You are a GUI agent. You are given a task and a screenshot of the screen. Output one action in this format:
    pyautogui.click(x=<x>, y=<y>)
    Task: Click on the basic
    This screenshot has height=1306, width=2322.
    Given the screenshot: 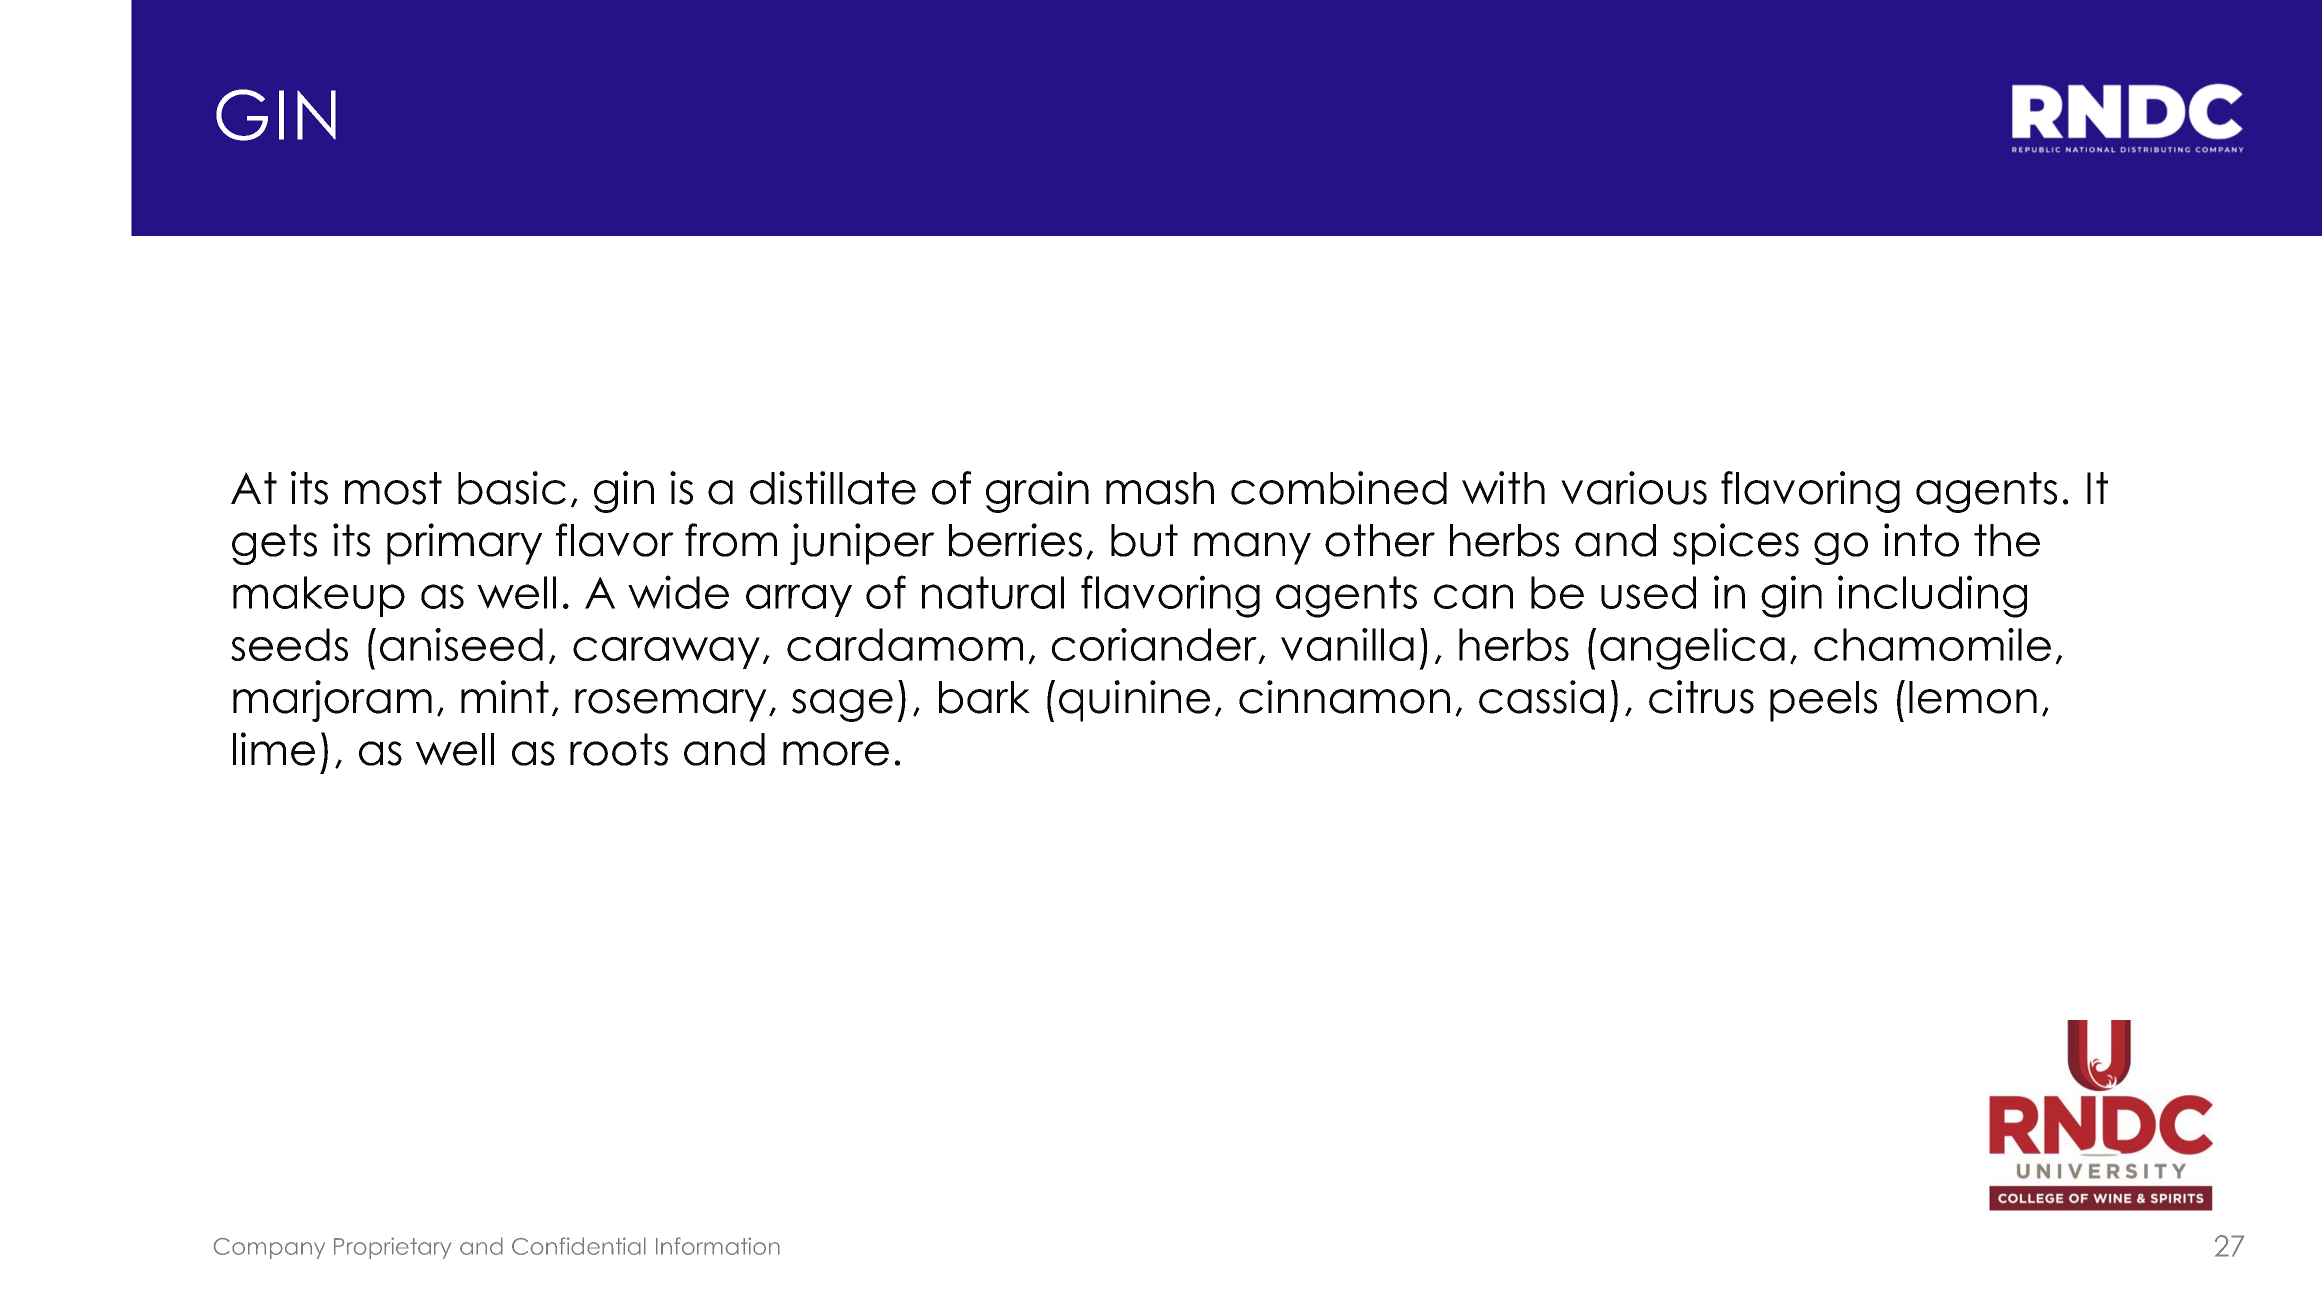 What is the action you would take?
    pyautogui.click(x=512, y=488)
